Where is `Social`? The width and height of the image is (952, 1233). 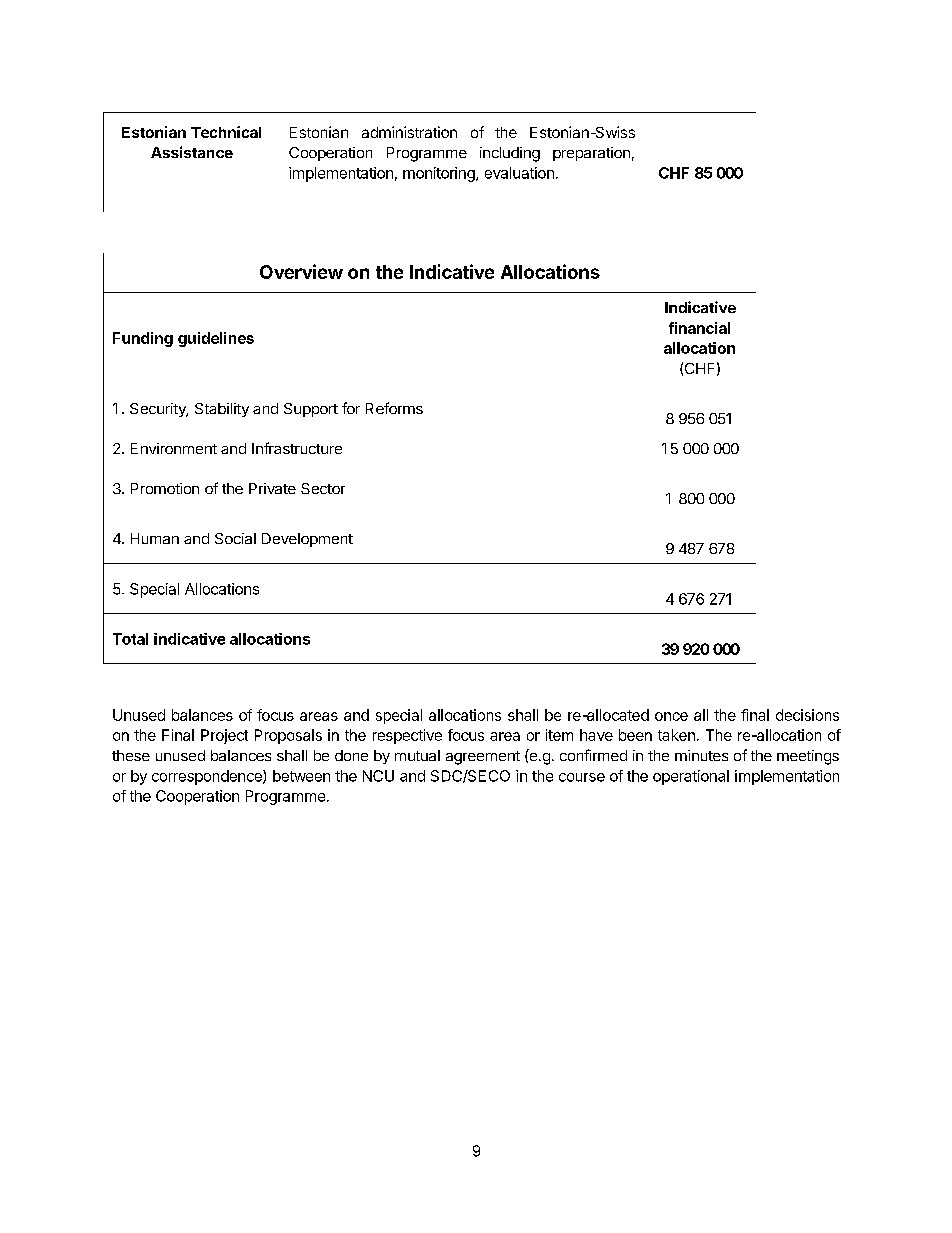 Social is located at coordinates (235, 538).
